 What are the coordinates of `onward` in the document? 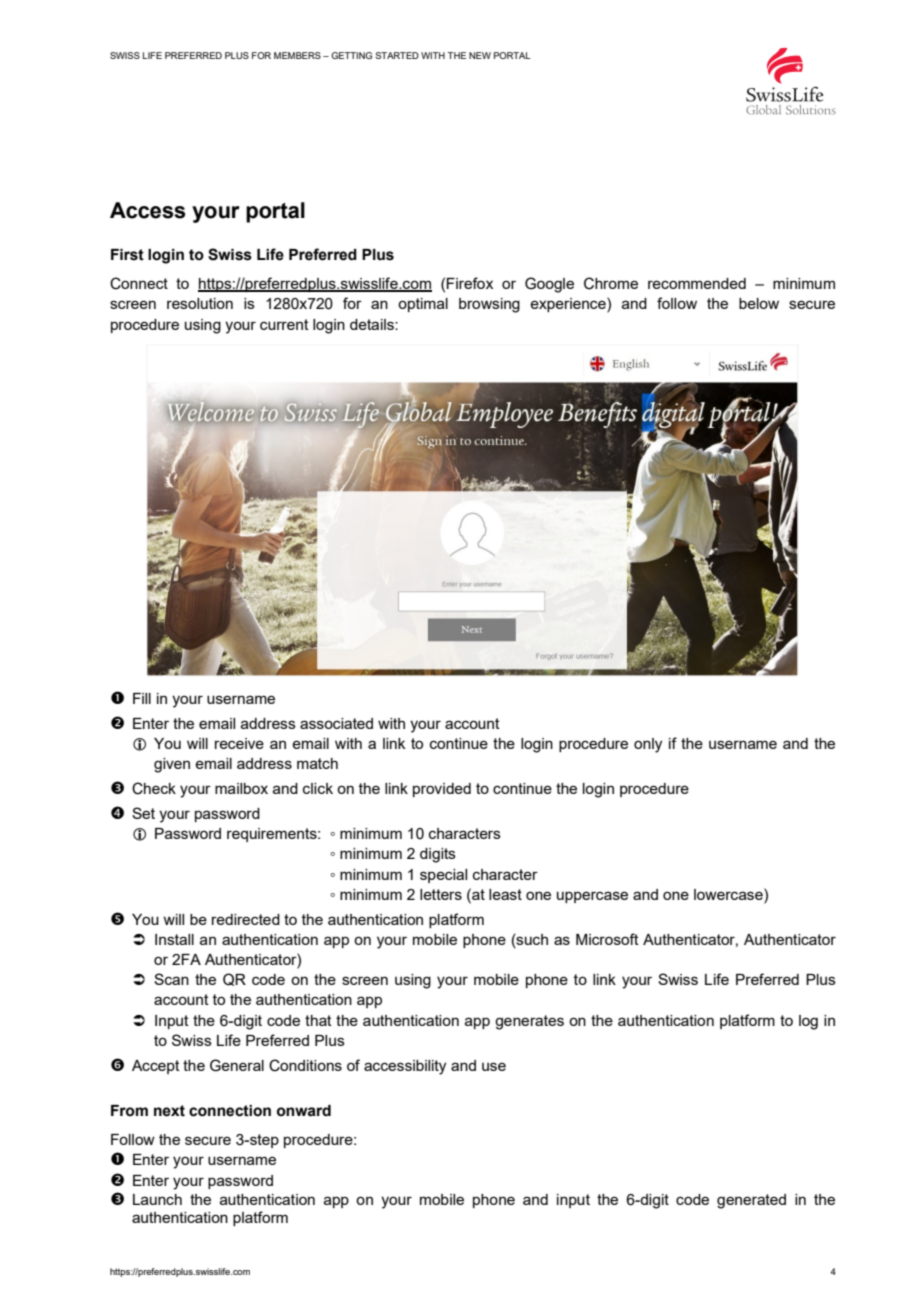 It's located at (304, 1111).
